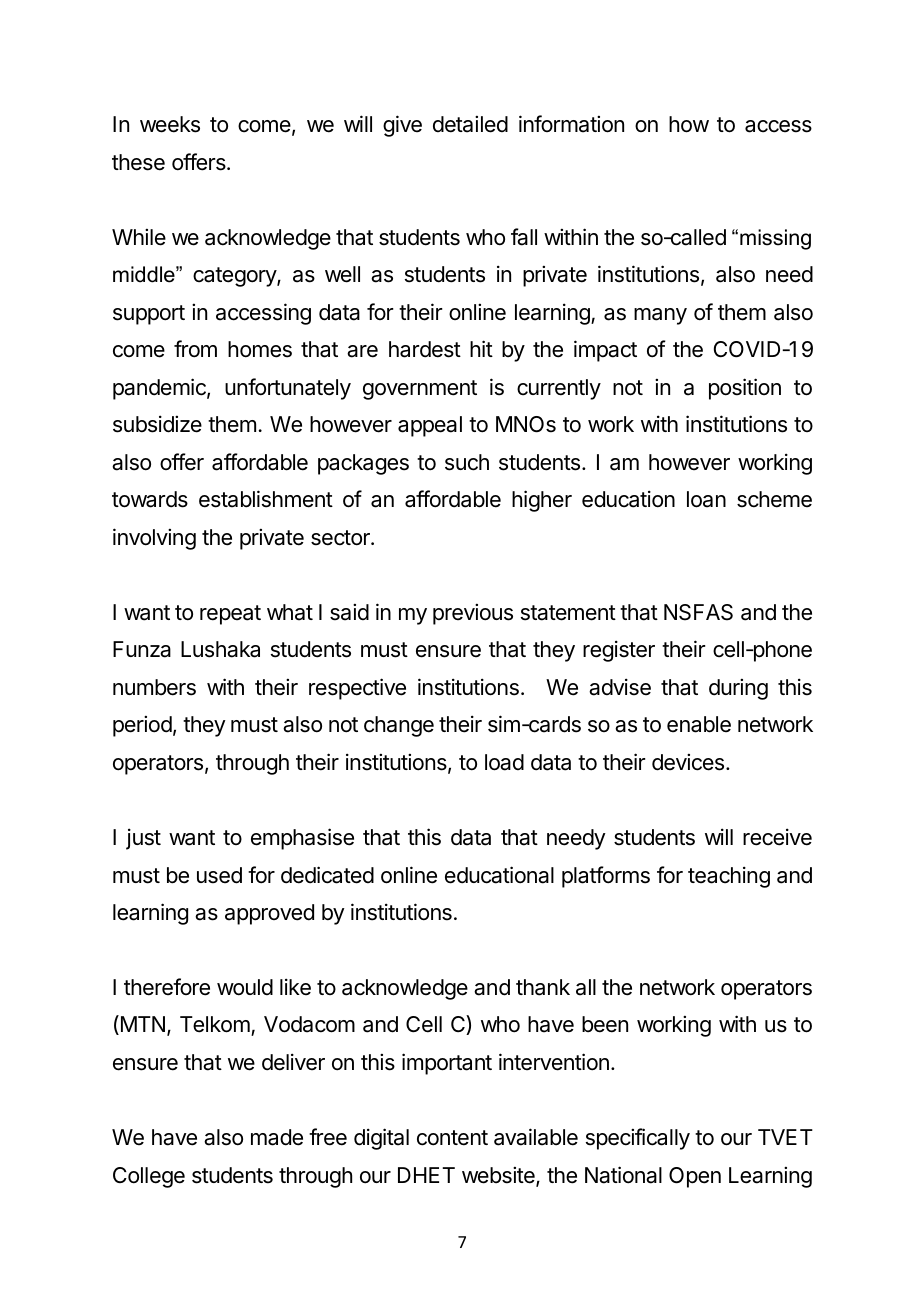  What do you see at coordinates (470, 124) in the document?
I see `detailed` at bounding box center [470, 124].
